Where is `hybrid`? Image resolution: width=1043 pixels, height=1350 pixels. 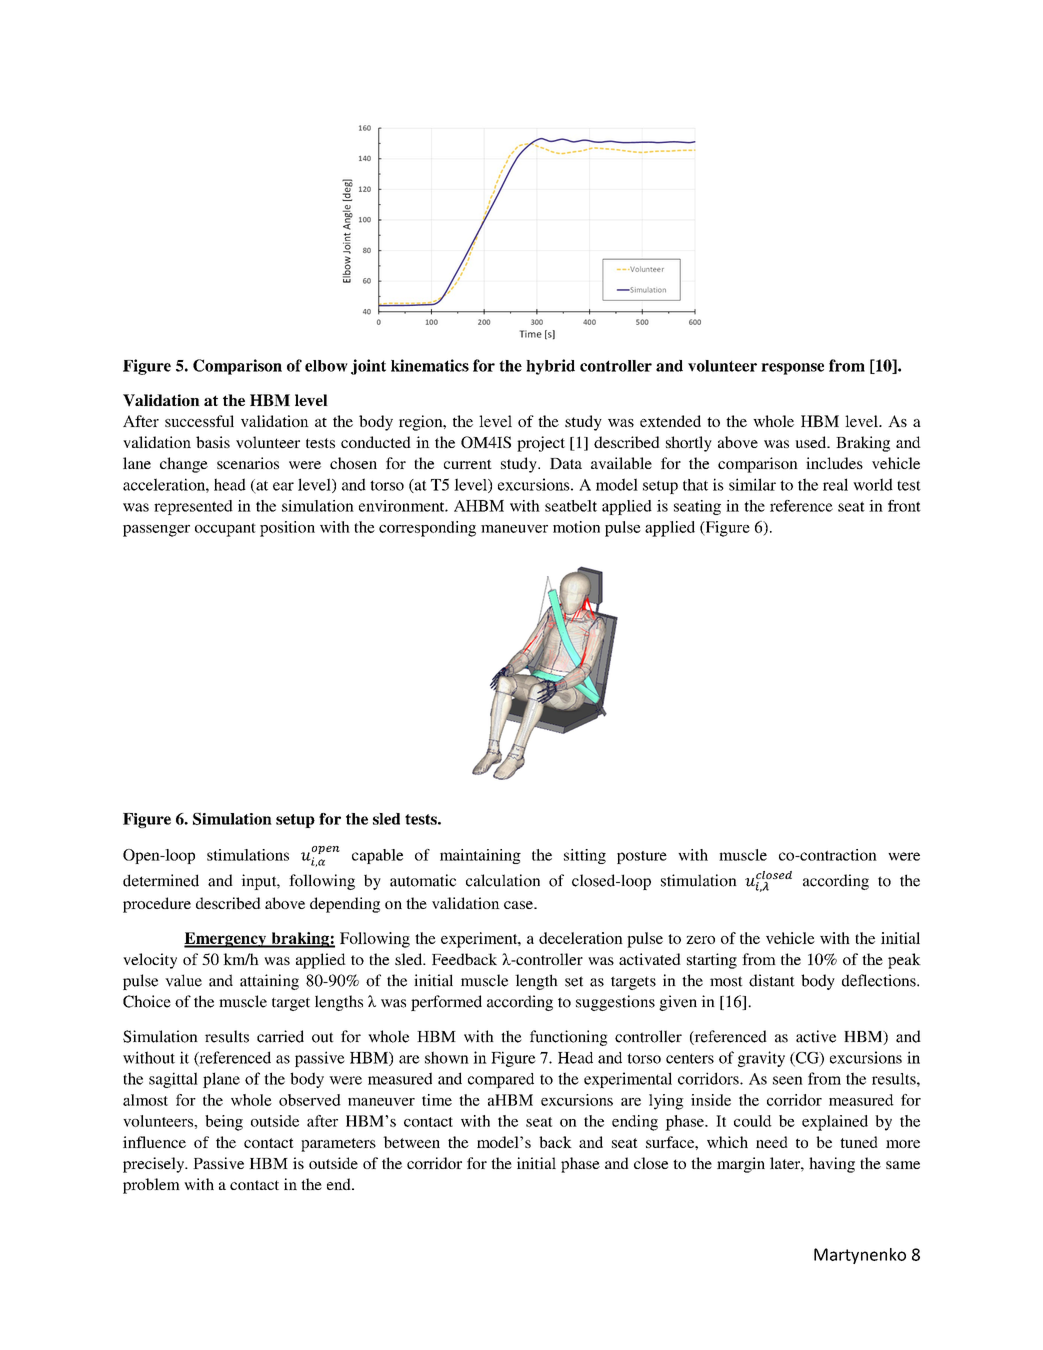 hybrid is located at coordinates (550, 367).
